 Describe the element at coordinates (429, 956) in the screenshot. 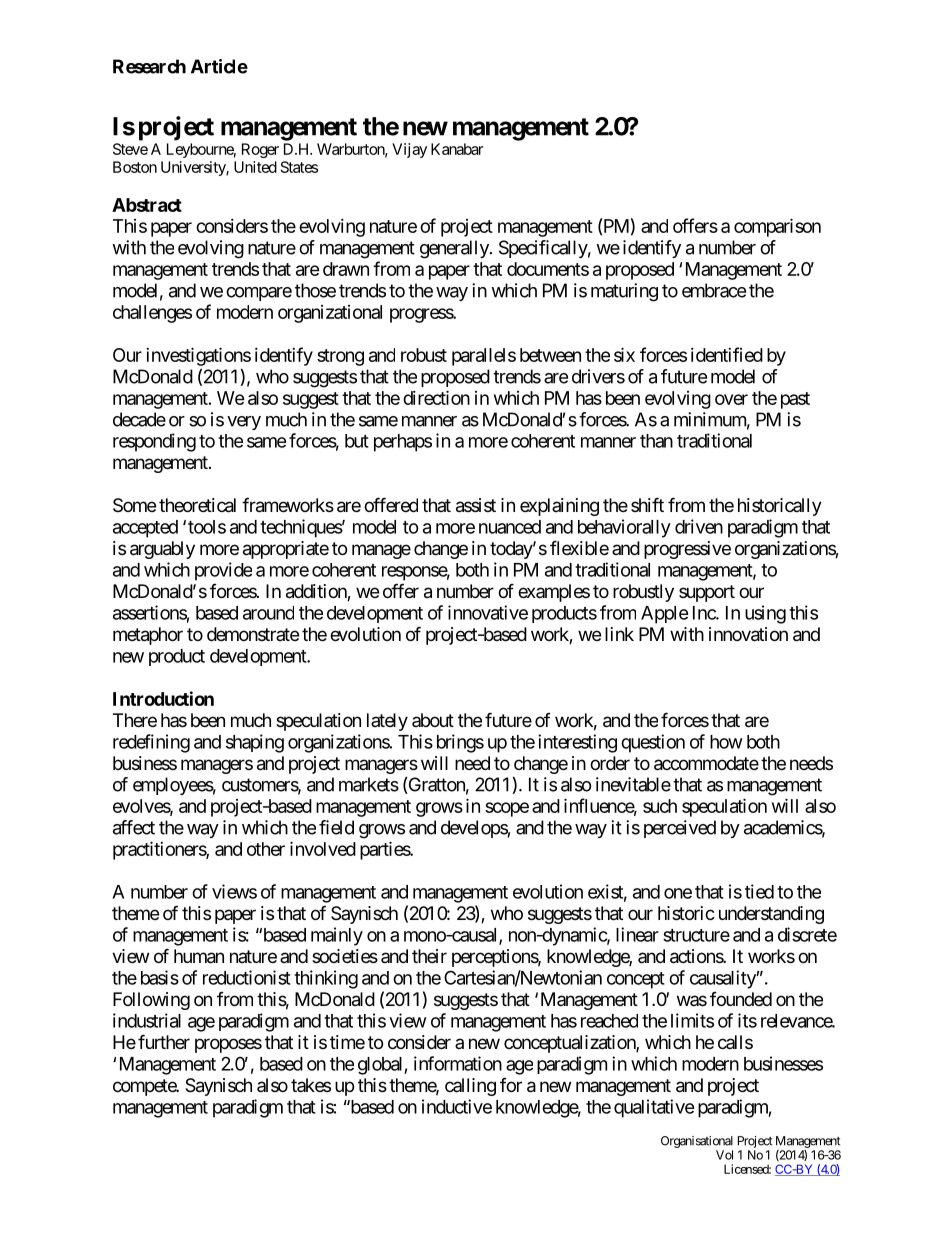

I see `their` at that location.
